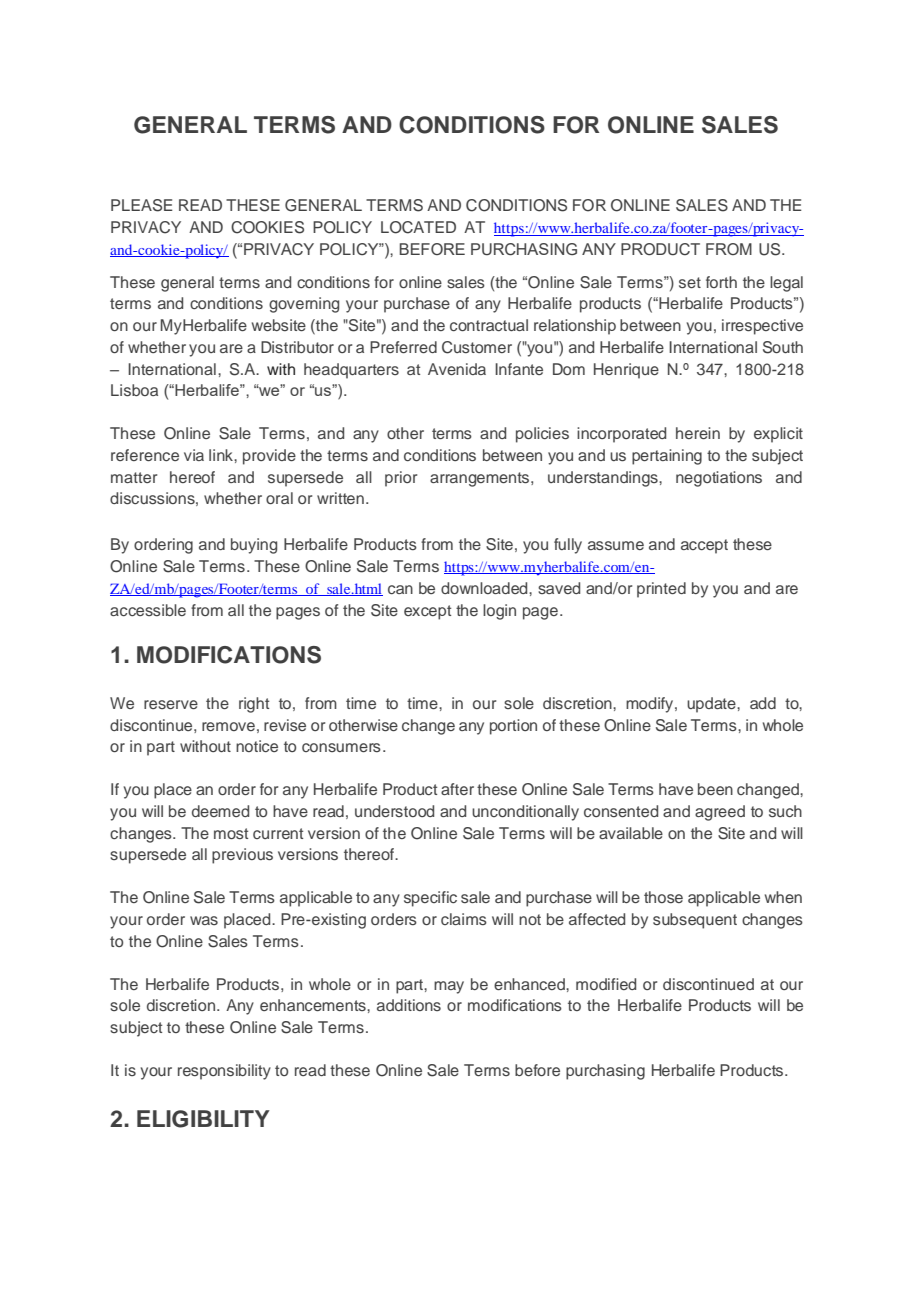 This document has height=1308, width=924. I want to click on responsibility, so click(224, 1072).
